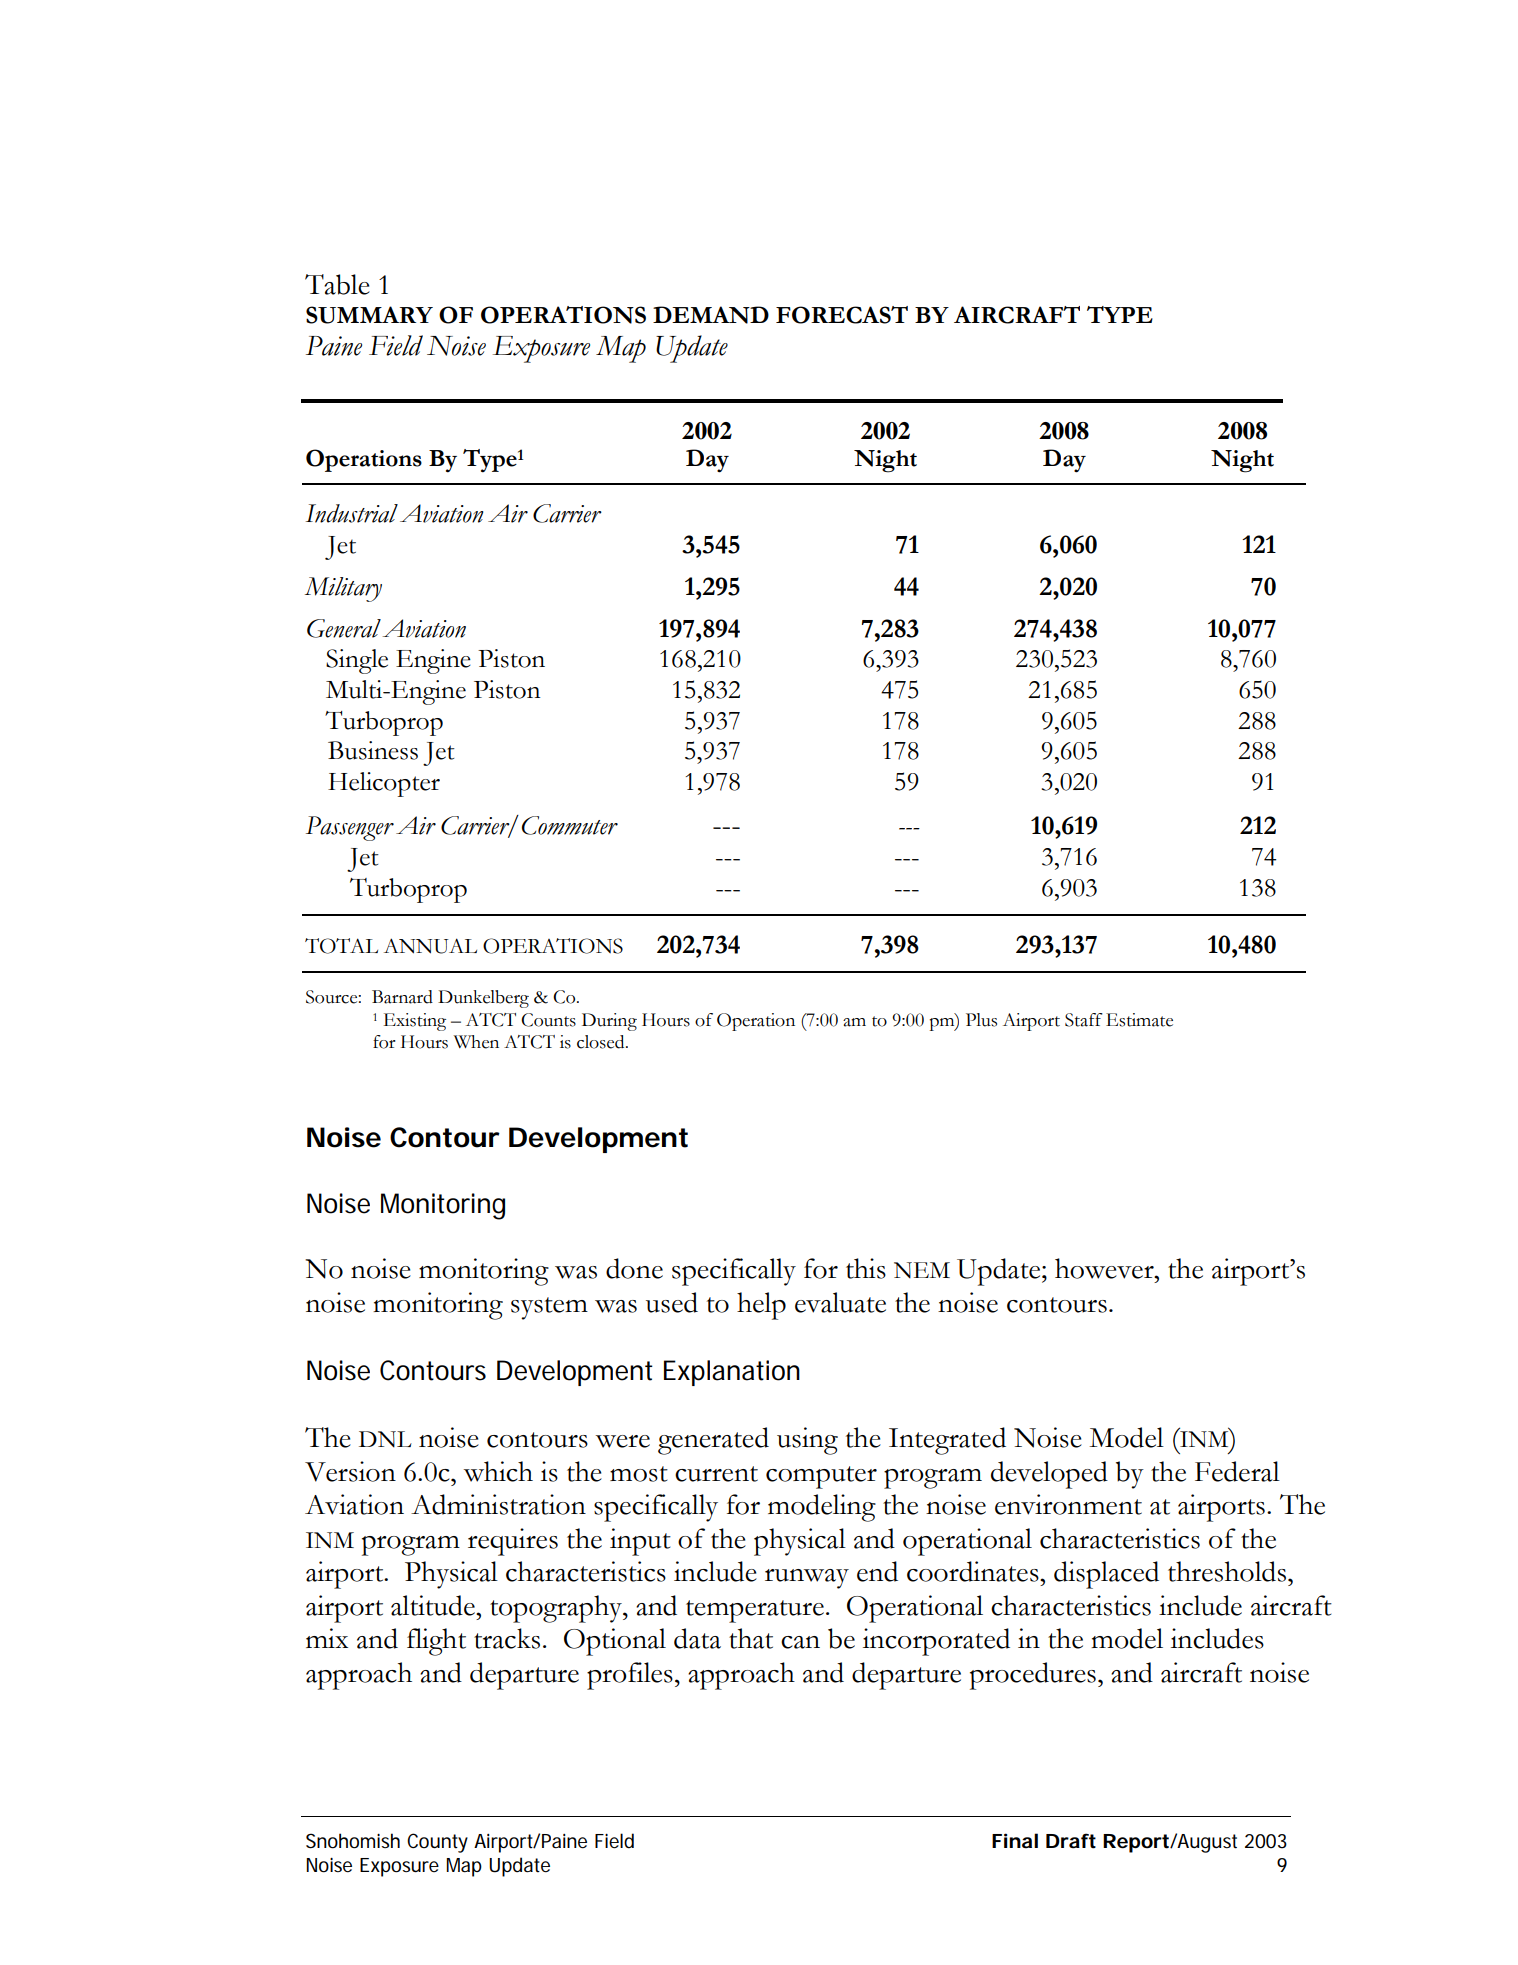 The image size is (1518, 1965). What do you see at coordinates (437, 1843) in the document?
I see `County` at bounding box center [437, 1843].
